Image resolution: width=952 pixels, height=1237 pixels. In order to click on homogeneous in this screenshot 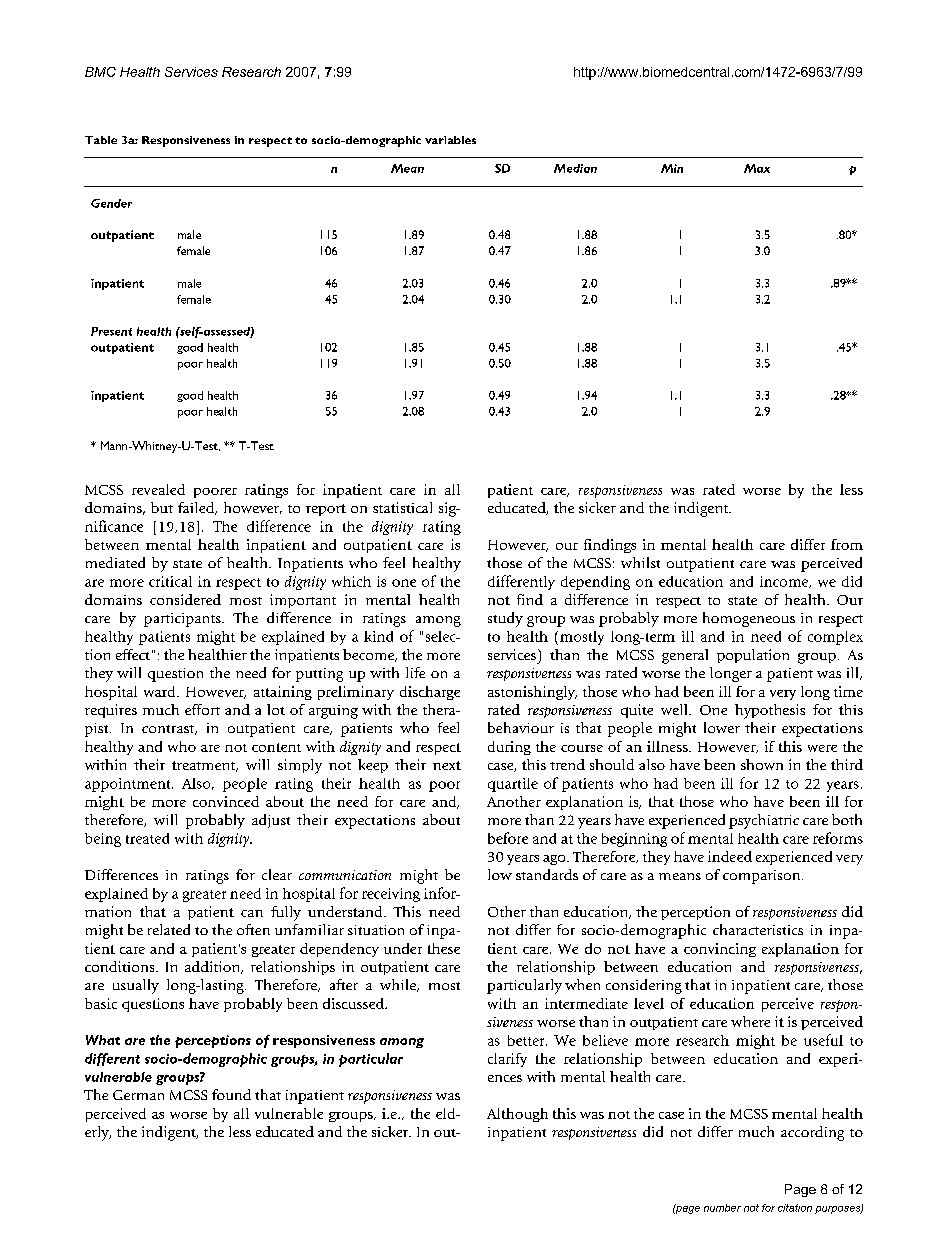, I will do `click(749, 619)`.
